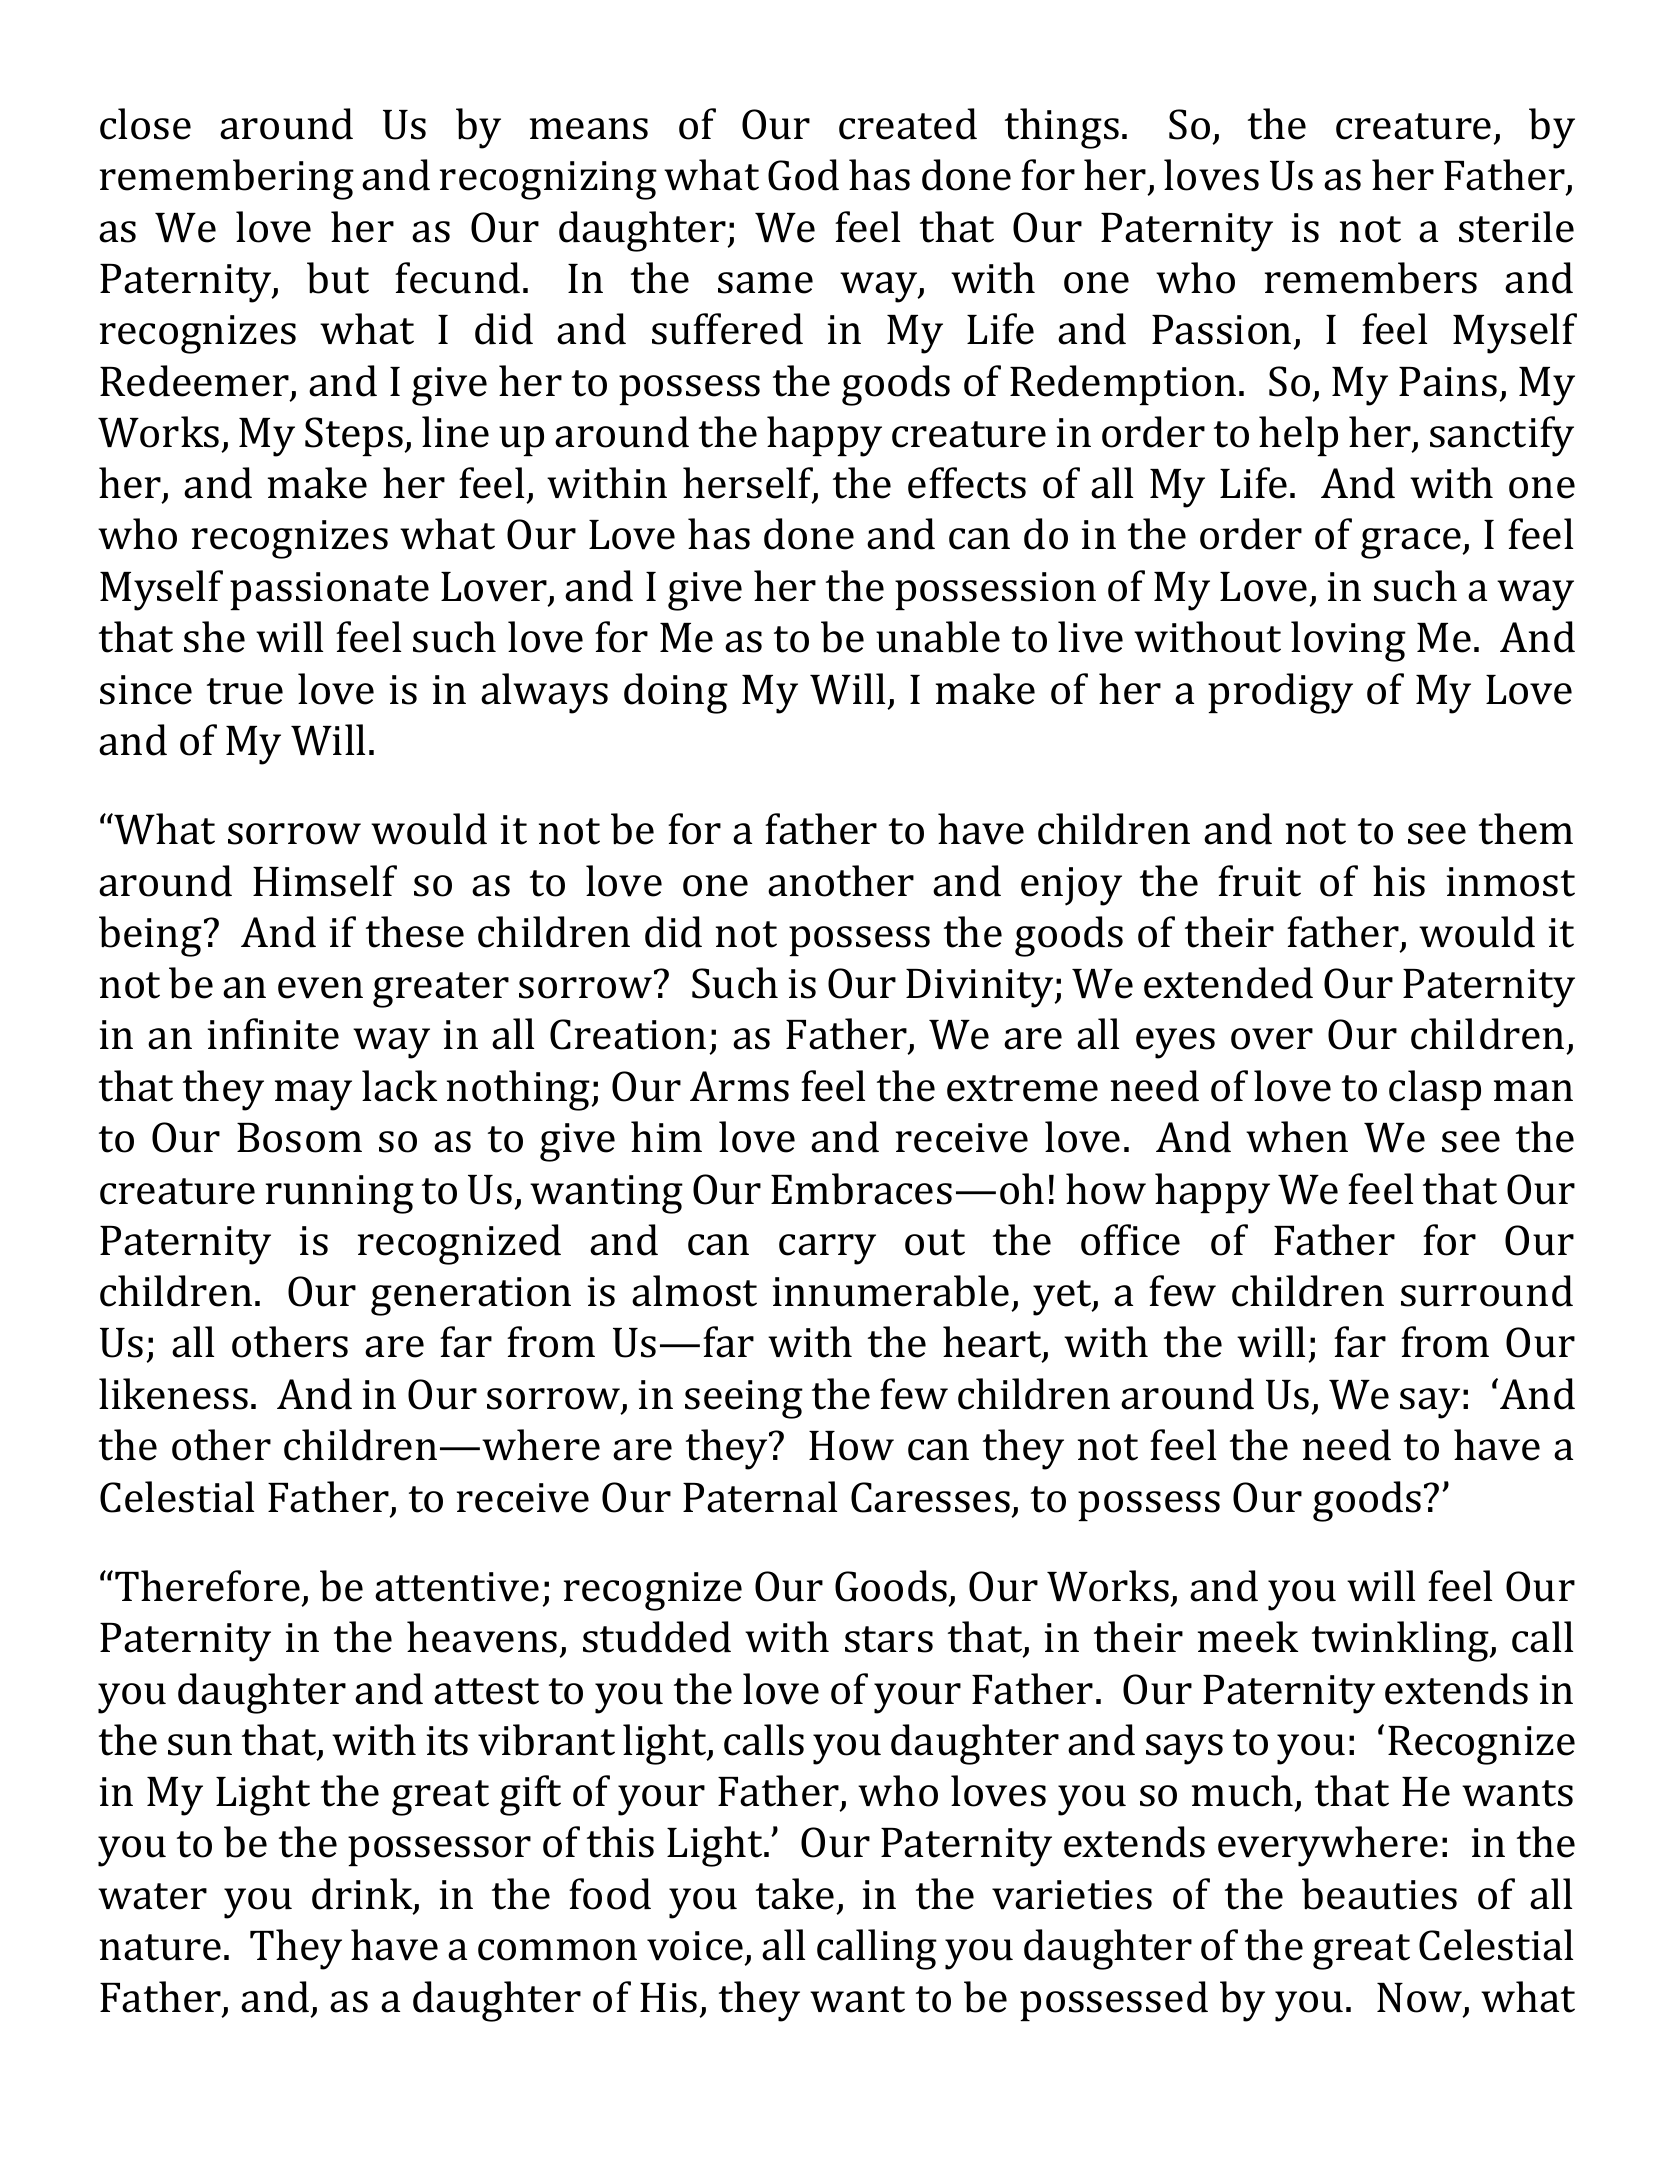 This screenshot has height=2166, width=1674. I want to click on surround, so click(1487, 1291).
